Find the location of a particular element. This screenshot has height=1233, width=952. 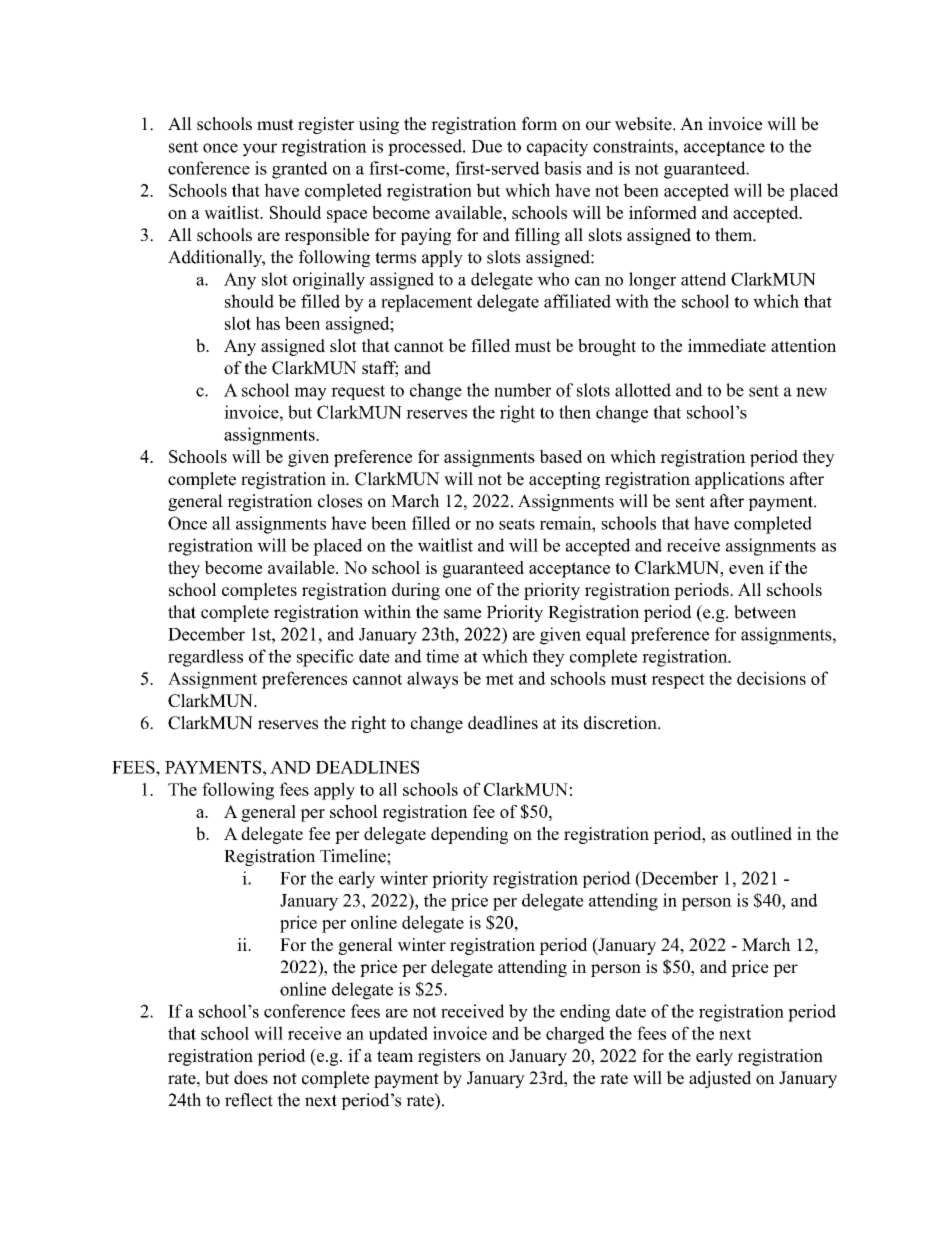

them is located at coordinates (734, 235).
